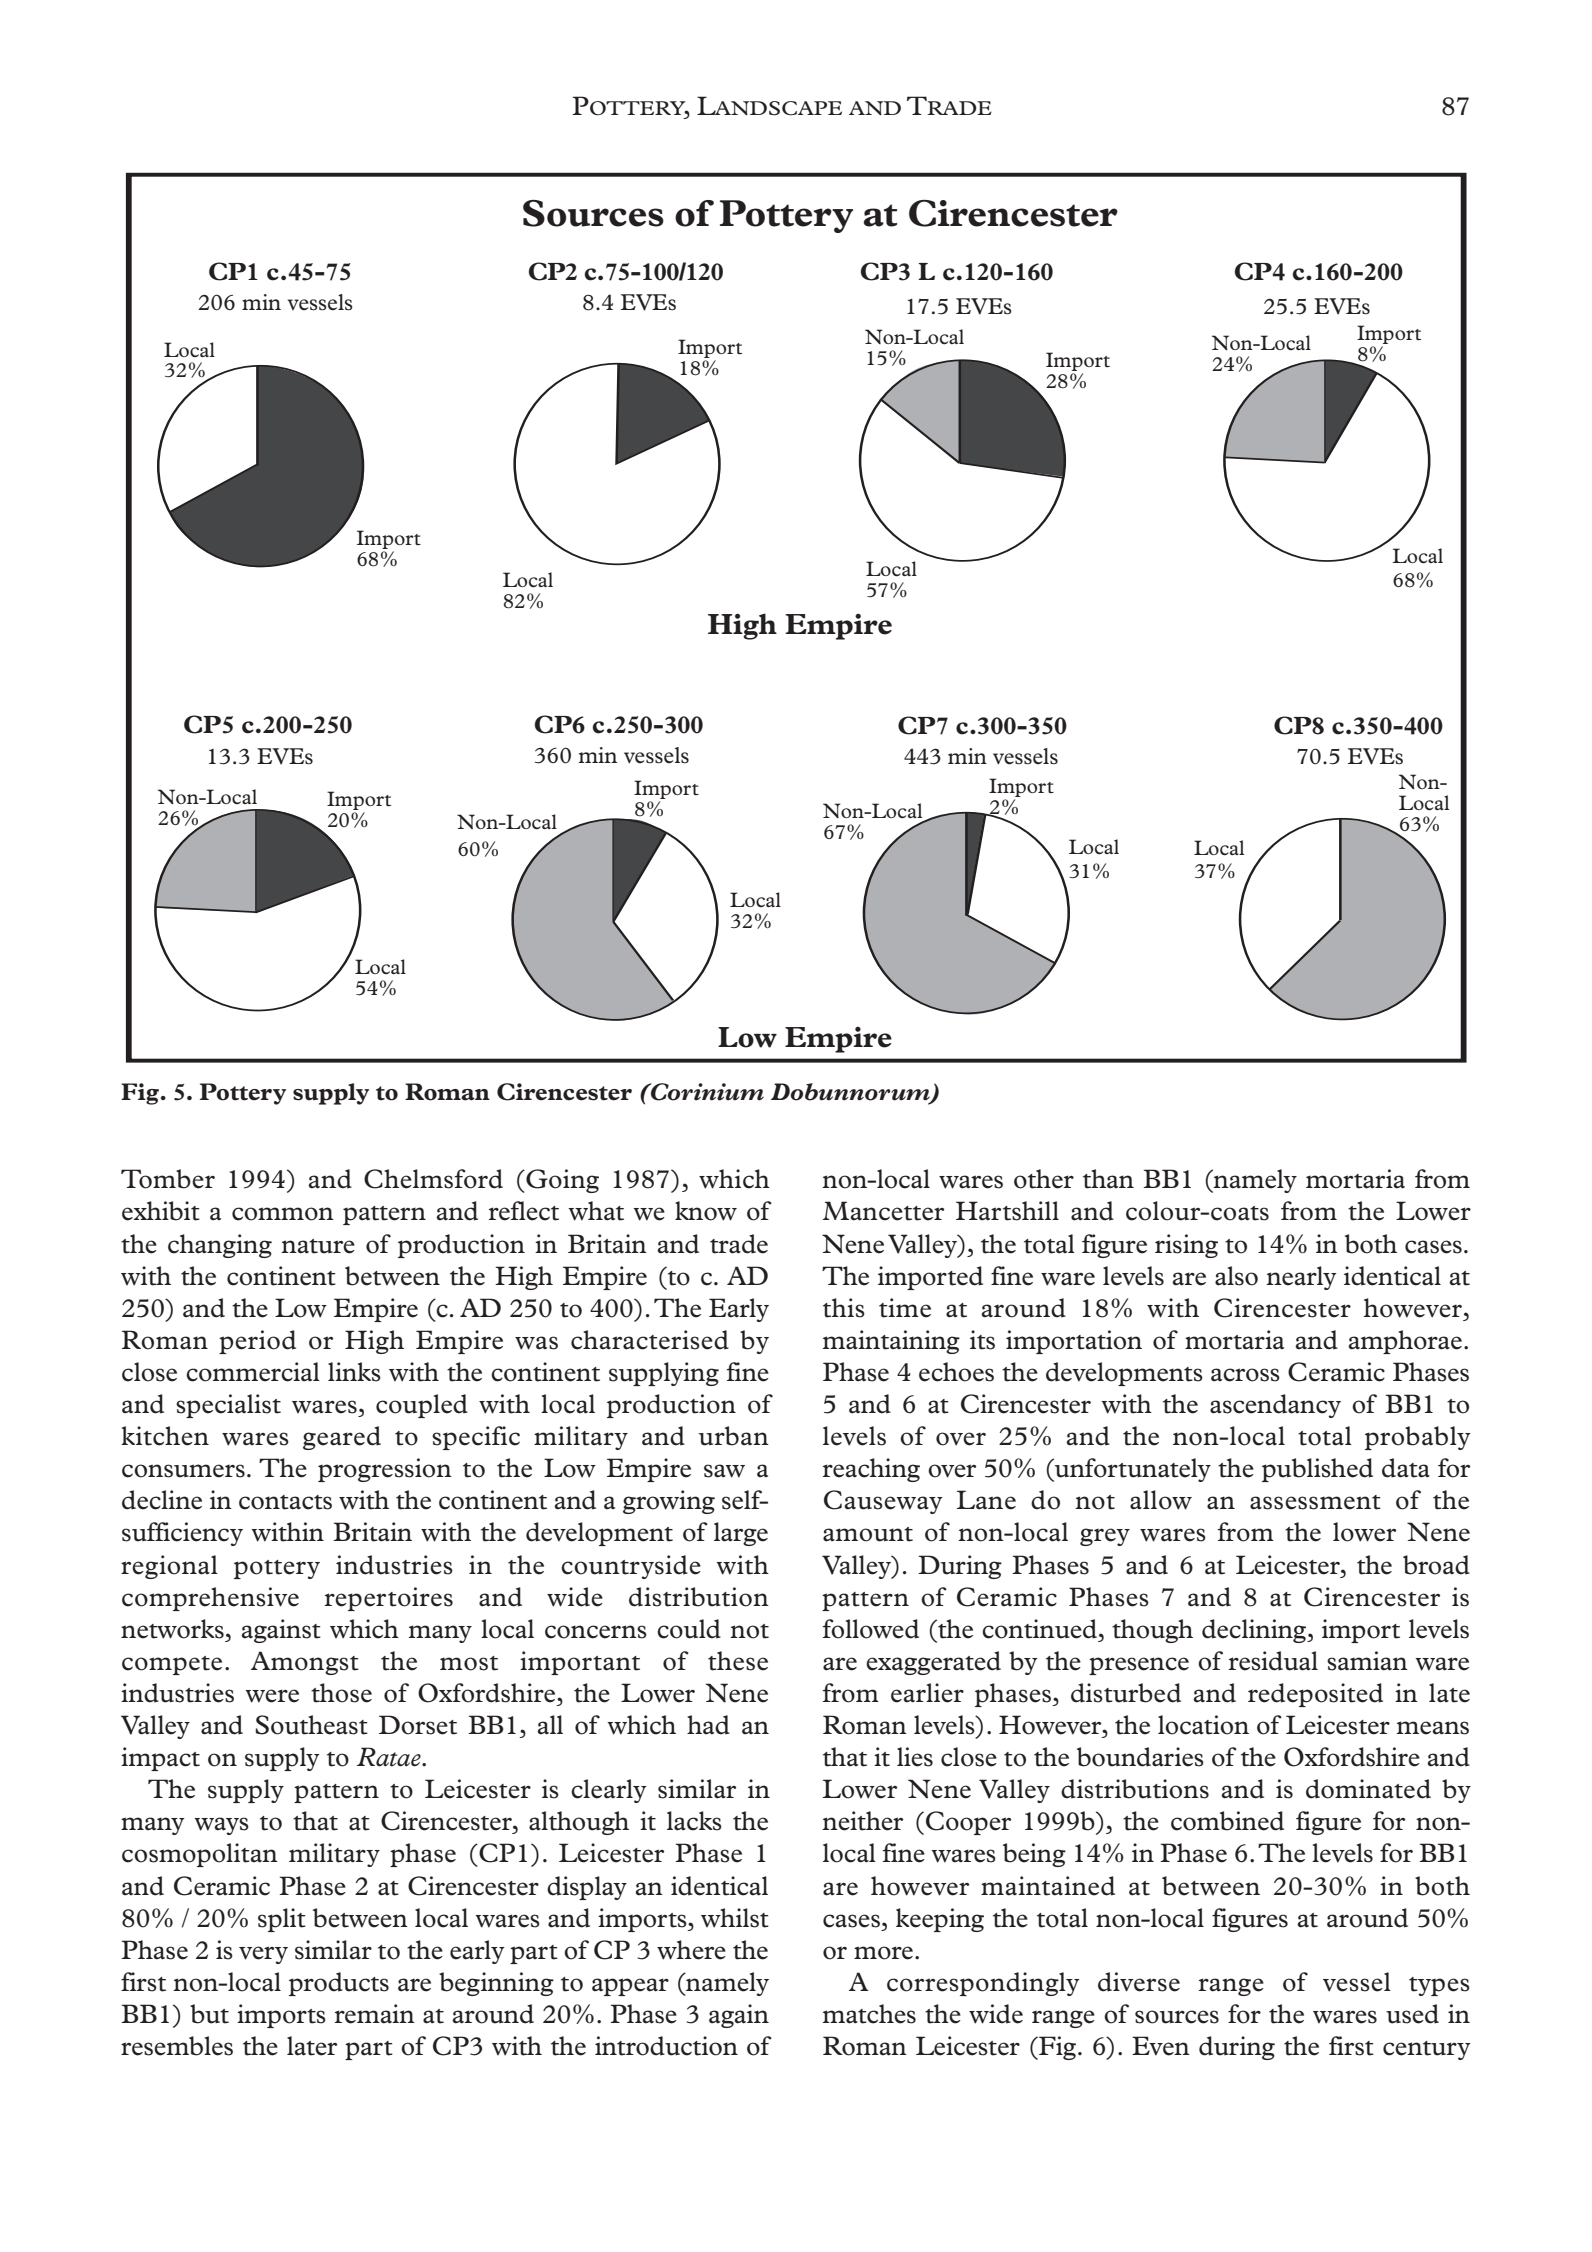 The image size is (1592, 2252). I want to click on specialist, so click(228, 1406).
